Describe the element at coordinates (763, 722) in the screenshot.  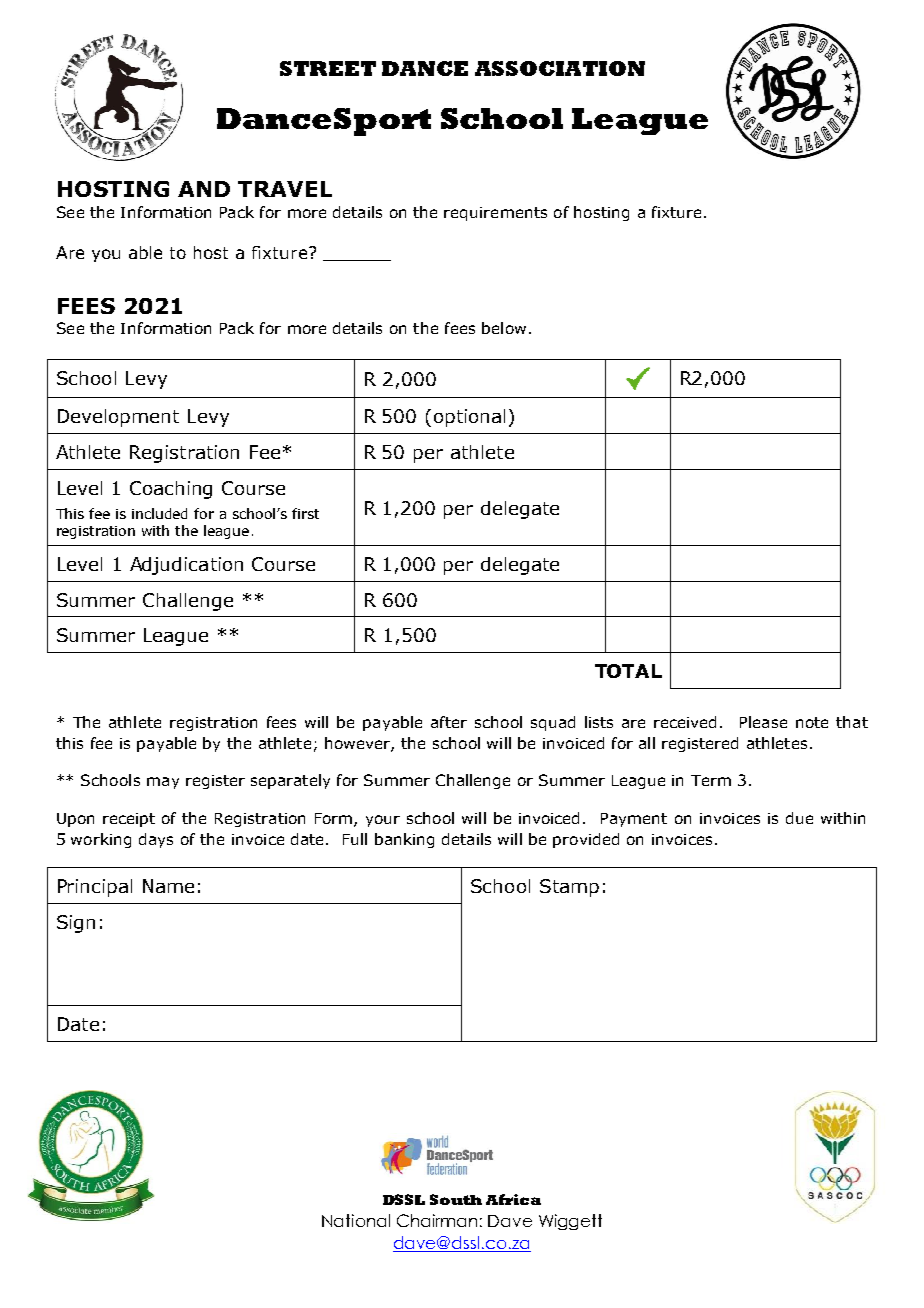
I see `Please` at that location.
